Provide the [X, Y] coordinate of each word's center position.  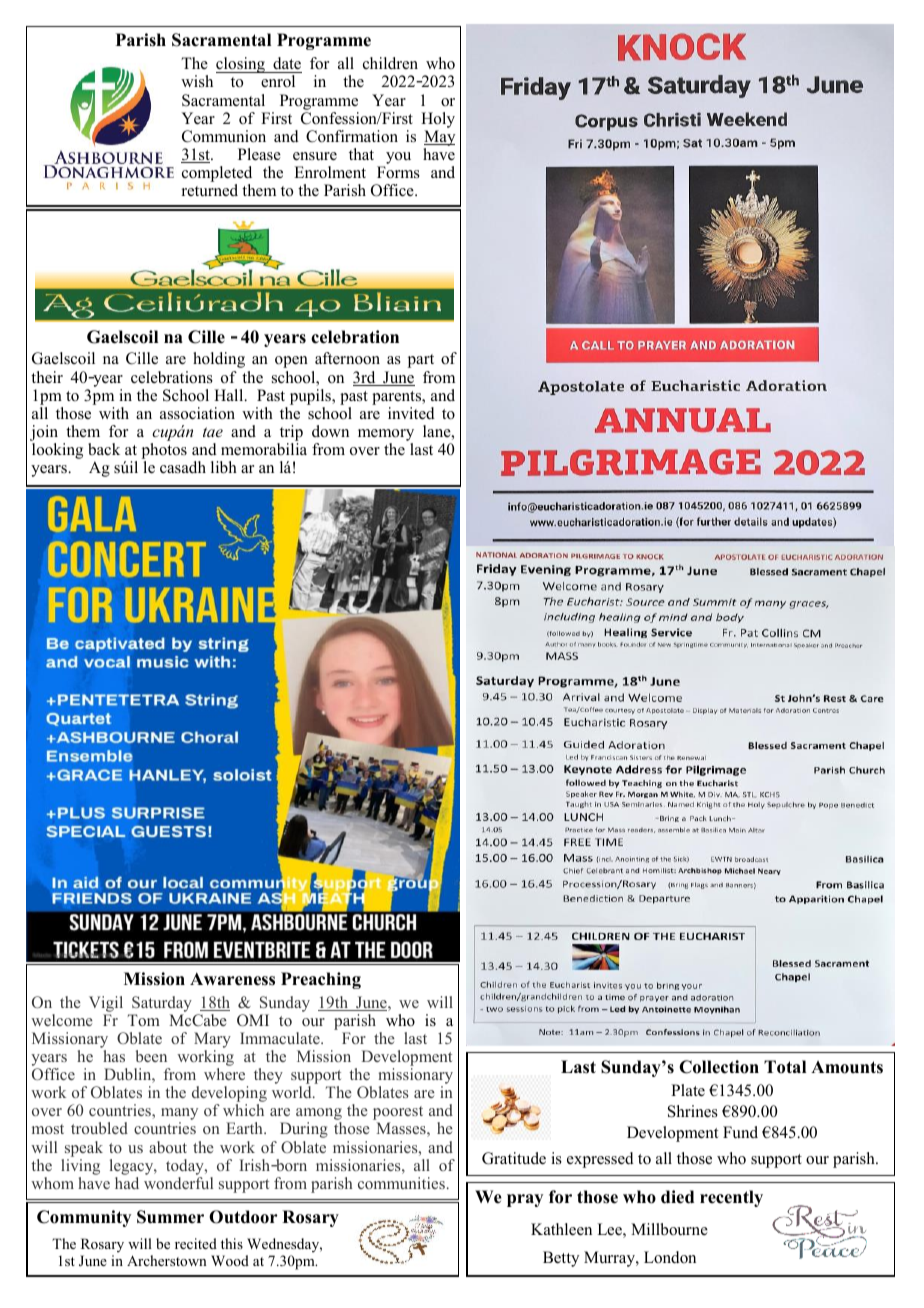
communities [401, 1183]
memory [386, 435]
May [439, 139]
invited [411, 413]
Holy [438, 121]
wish [197, 81]
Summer [170, 1217]
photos [164, 451]
